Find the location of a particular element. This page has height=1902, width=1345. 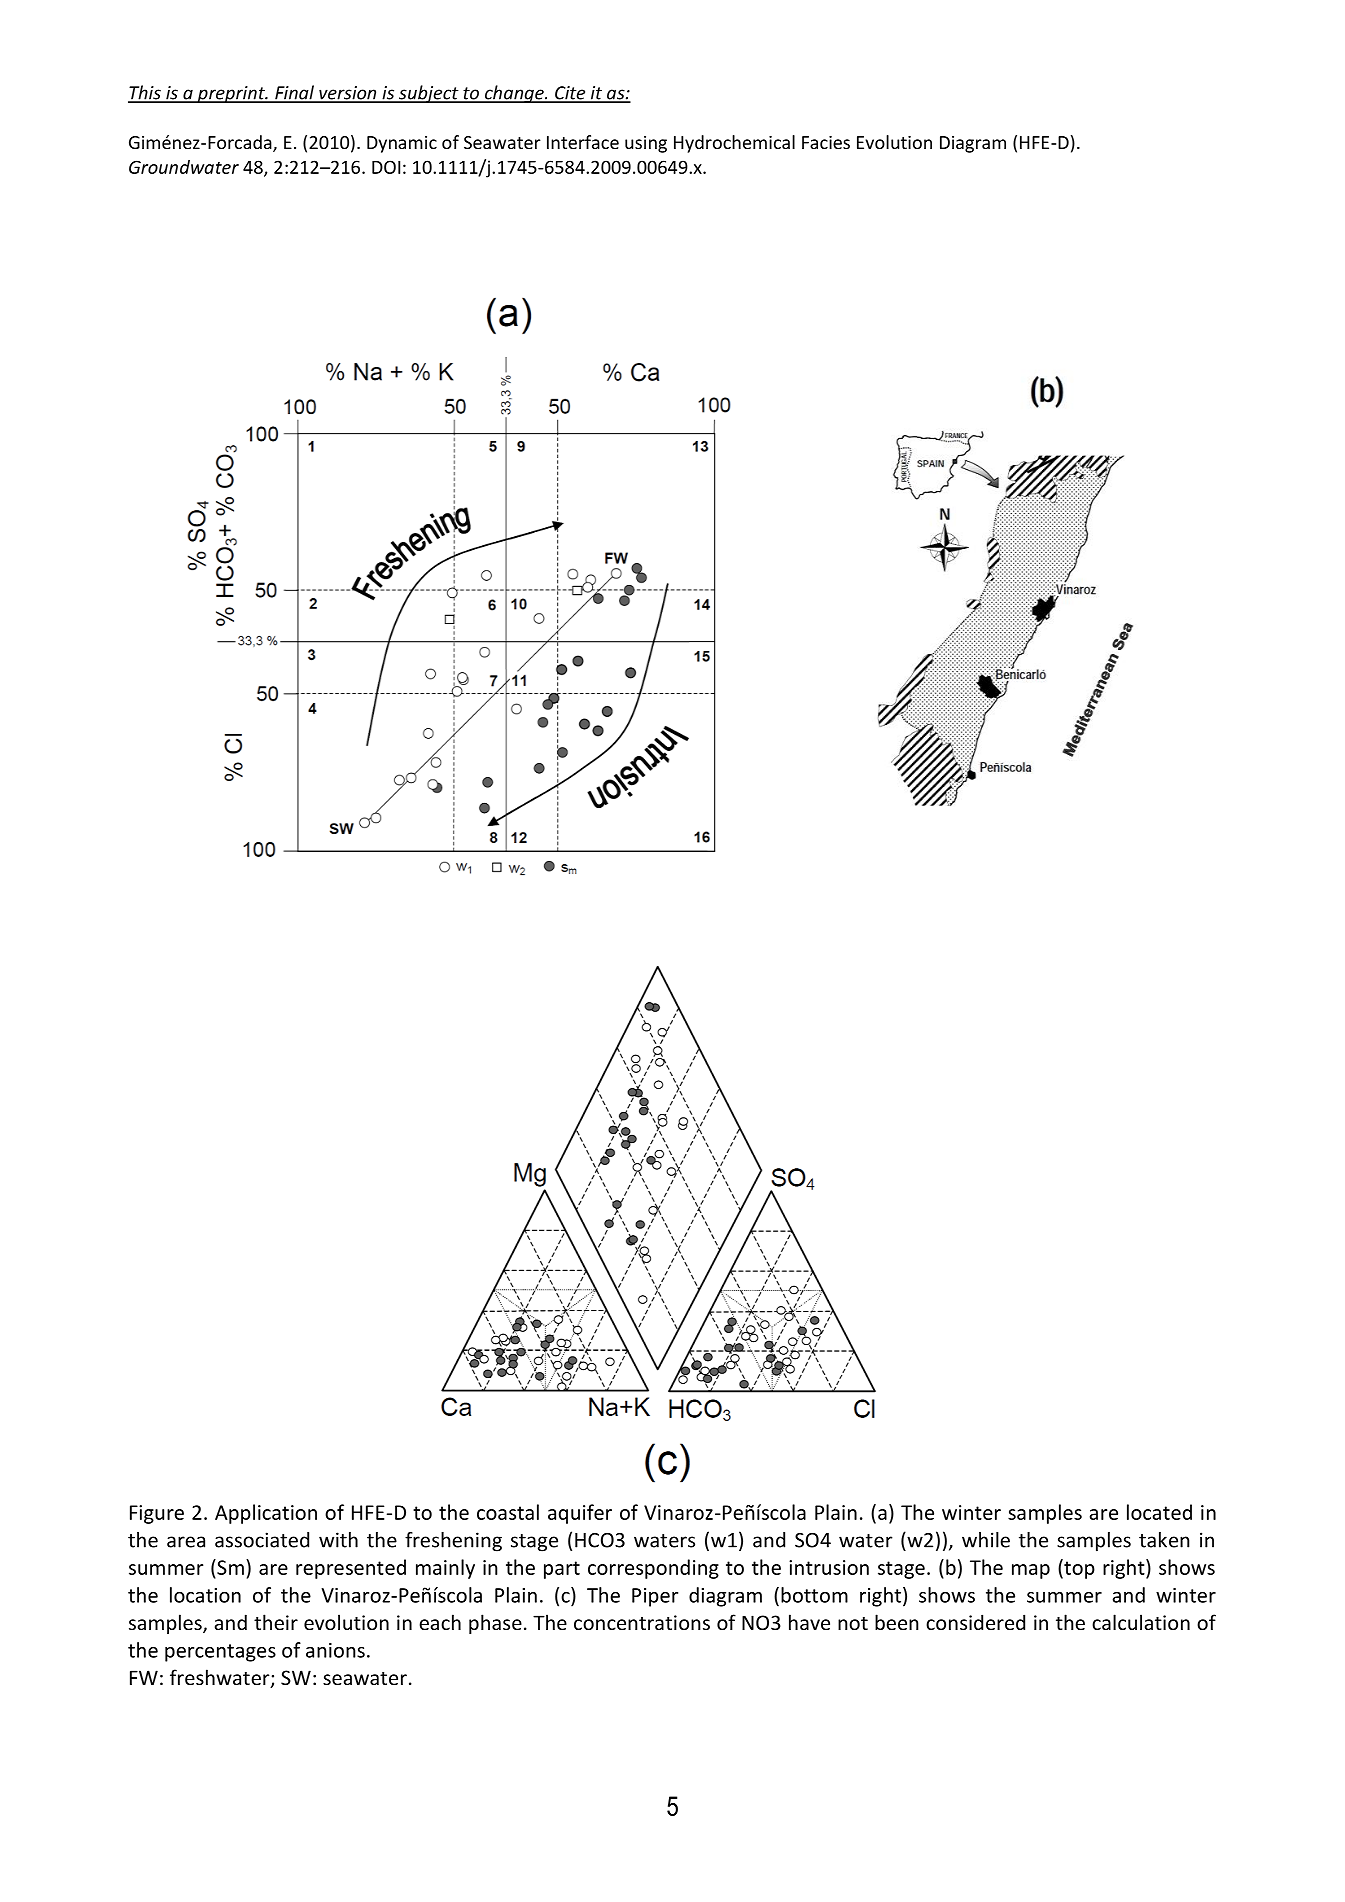

using is located at coordinates (646, 144).
